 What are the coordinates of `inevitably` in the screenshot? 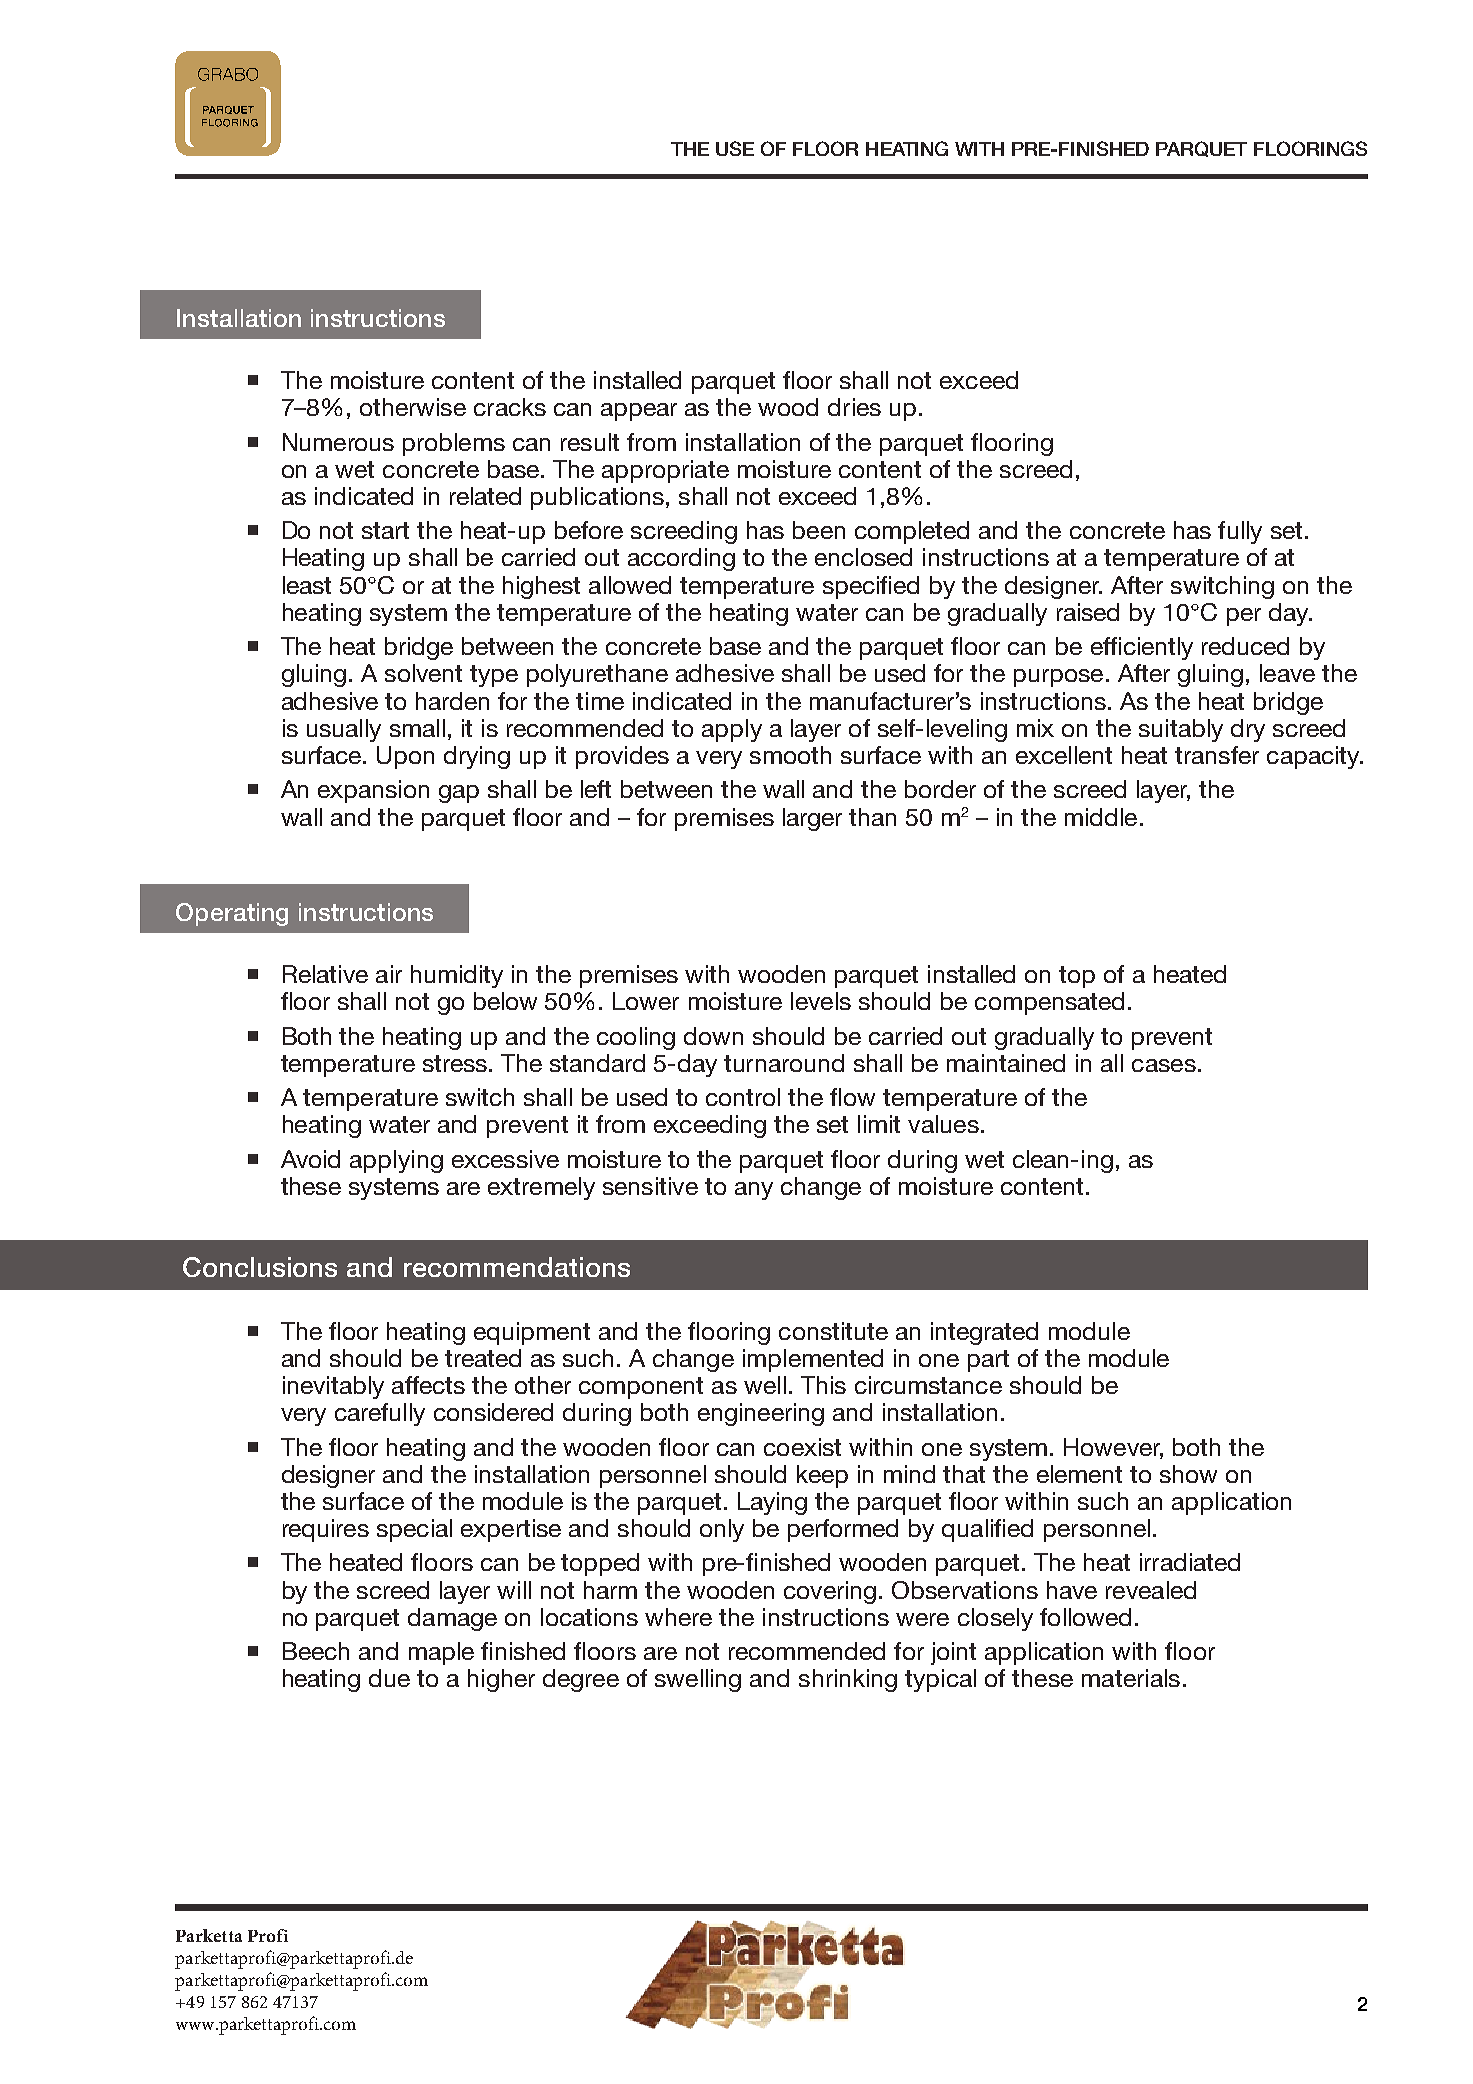 It's located at (333, 1387).
